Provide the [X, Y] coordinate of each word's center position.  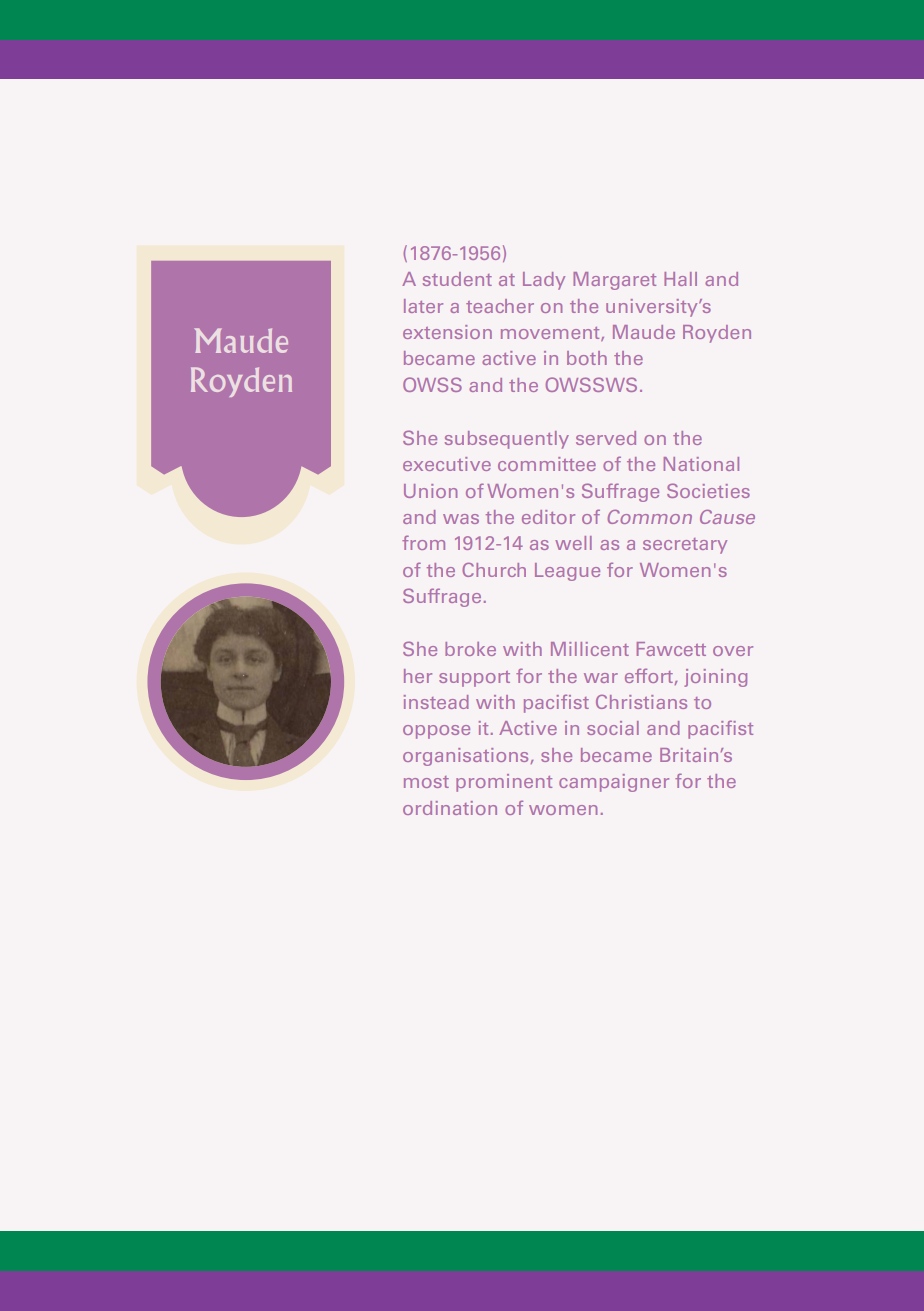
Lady [544, 281]
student [457, 279]
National [701, 464]
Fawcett [671, 649]
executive [447, 464]
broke [470, 649]
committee [547, 464]
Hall [680, 279]
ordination [450, 808]
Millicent [590, 649]
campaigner [614, 783]
